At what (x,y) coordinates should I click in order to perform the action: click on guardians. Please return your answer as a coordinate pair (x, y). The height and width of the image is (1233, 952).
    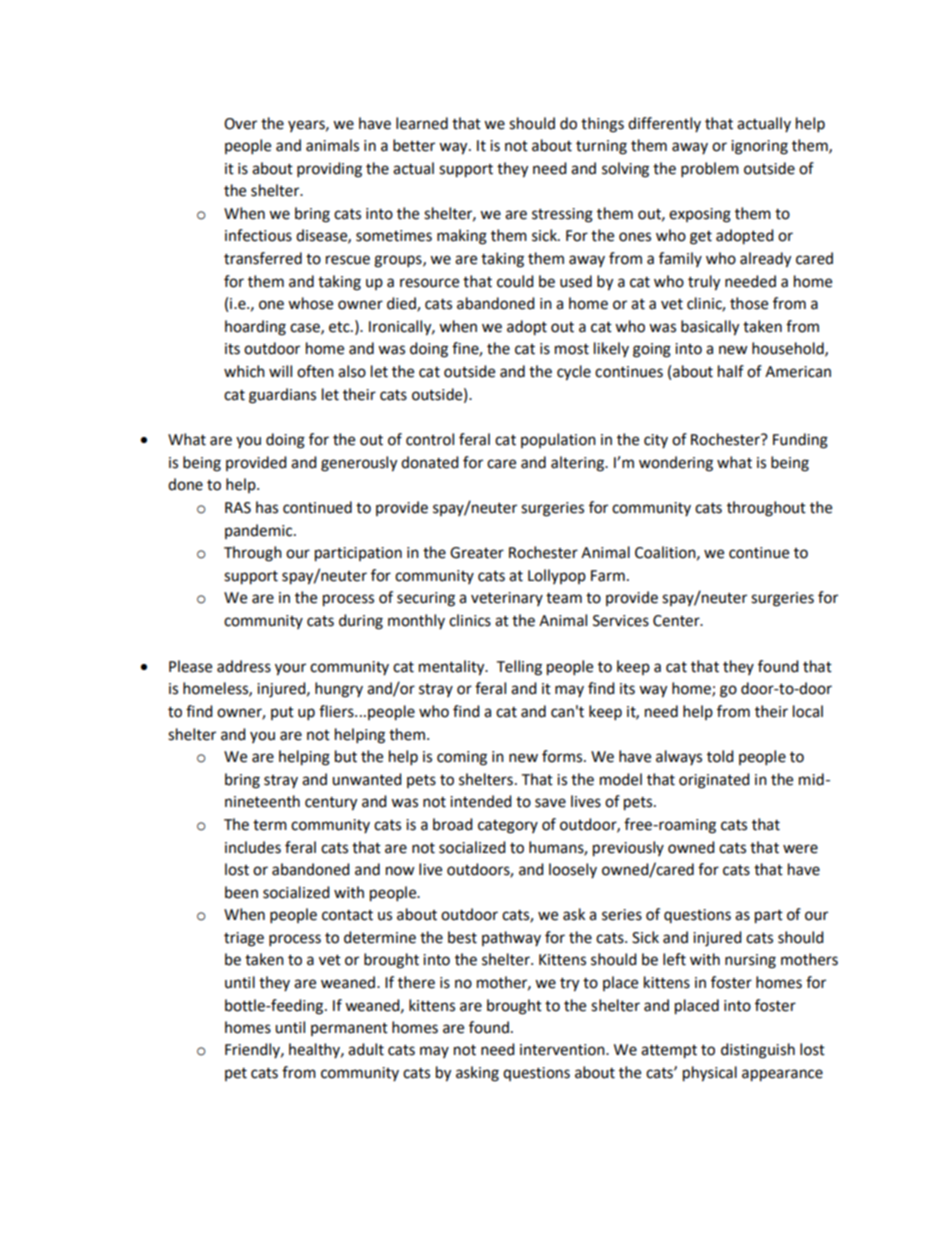
    Looking at the image, I should click on (282, 396).
